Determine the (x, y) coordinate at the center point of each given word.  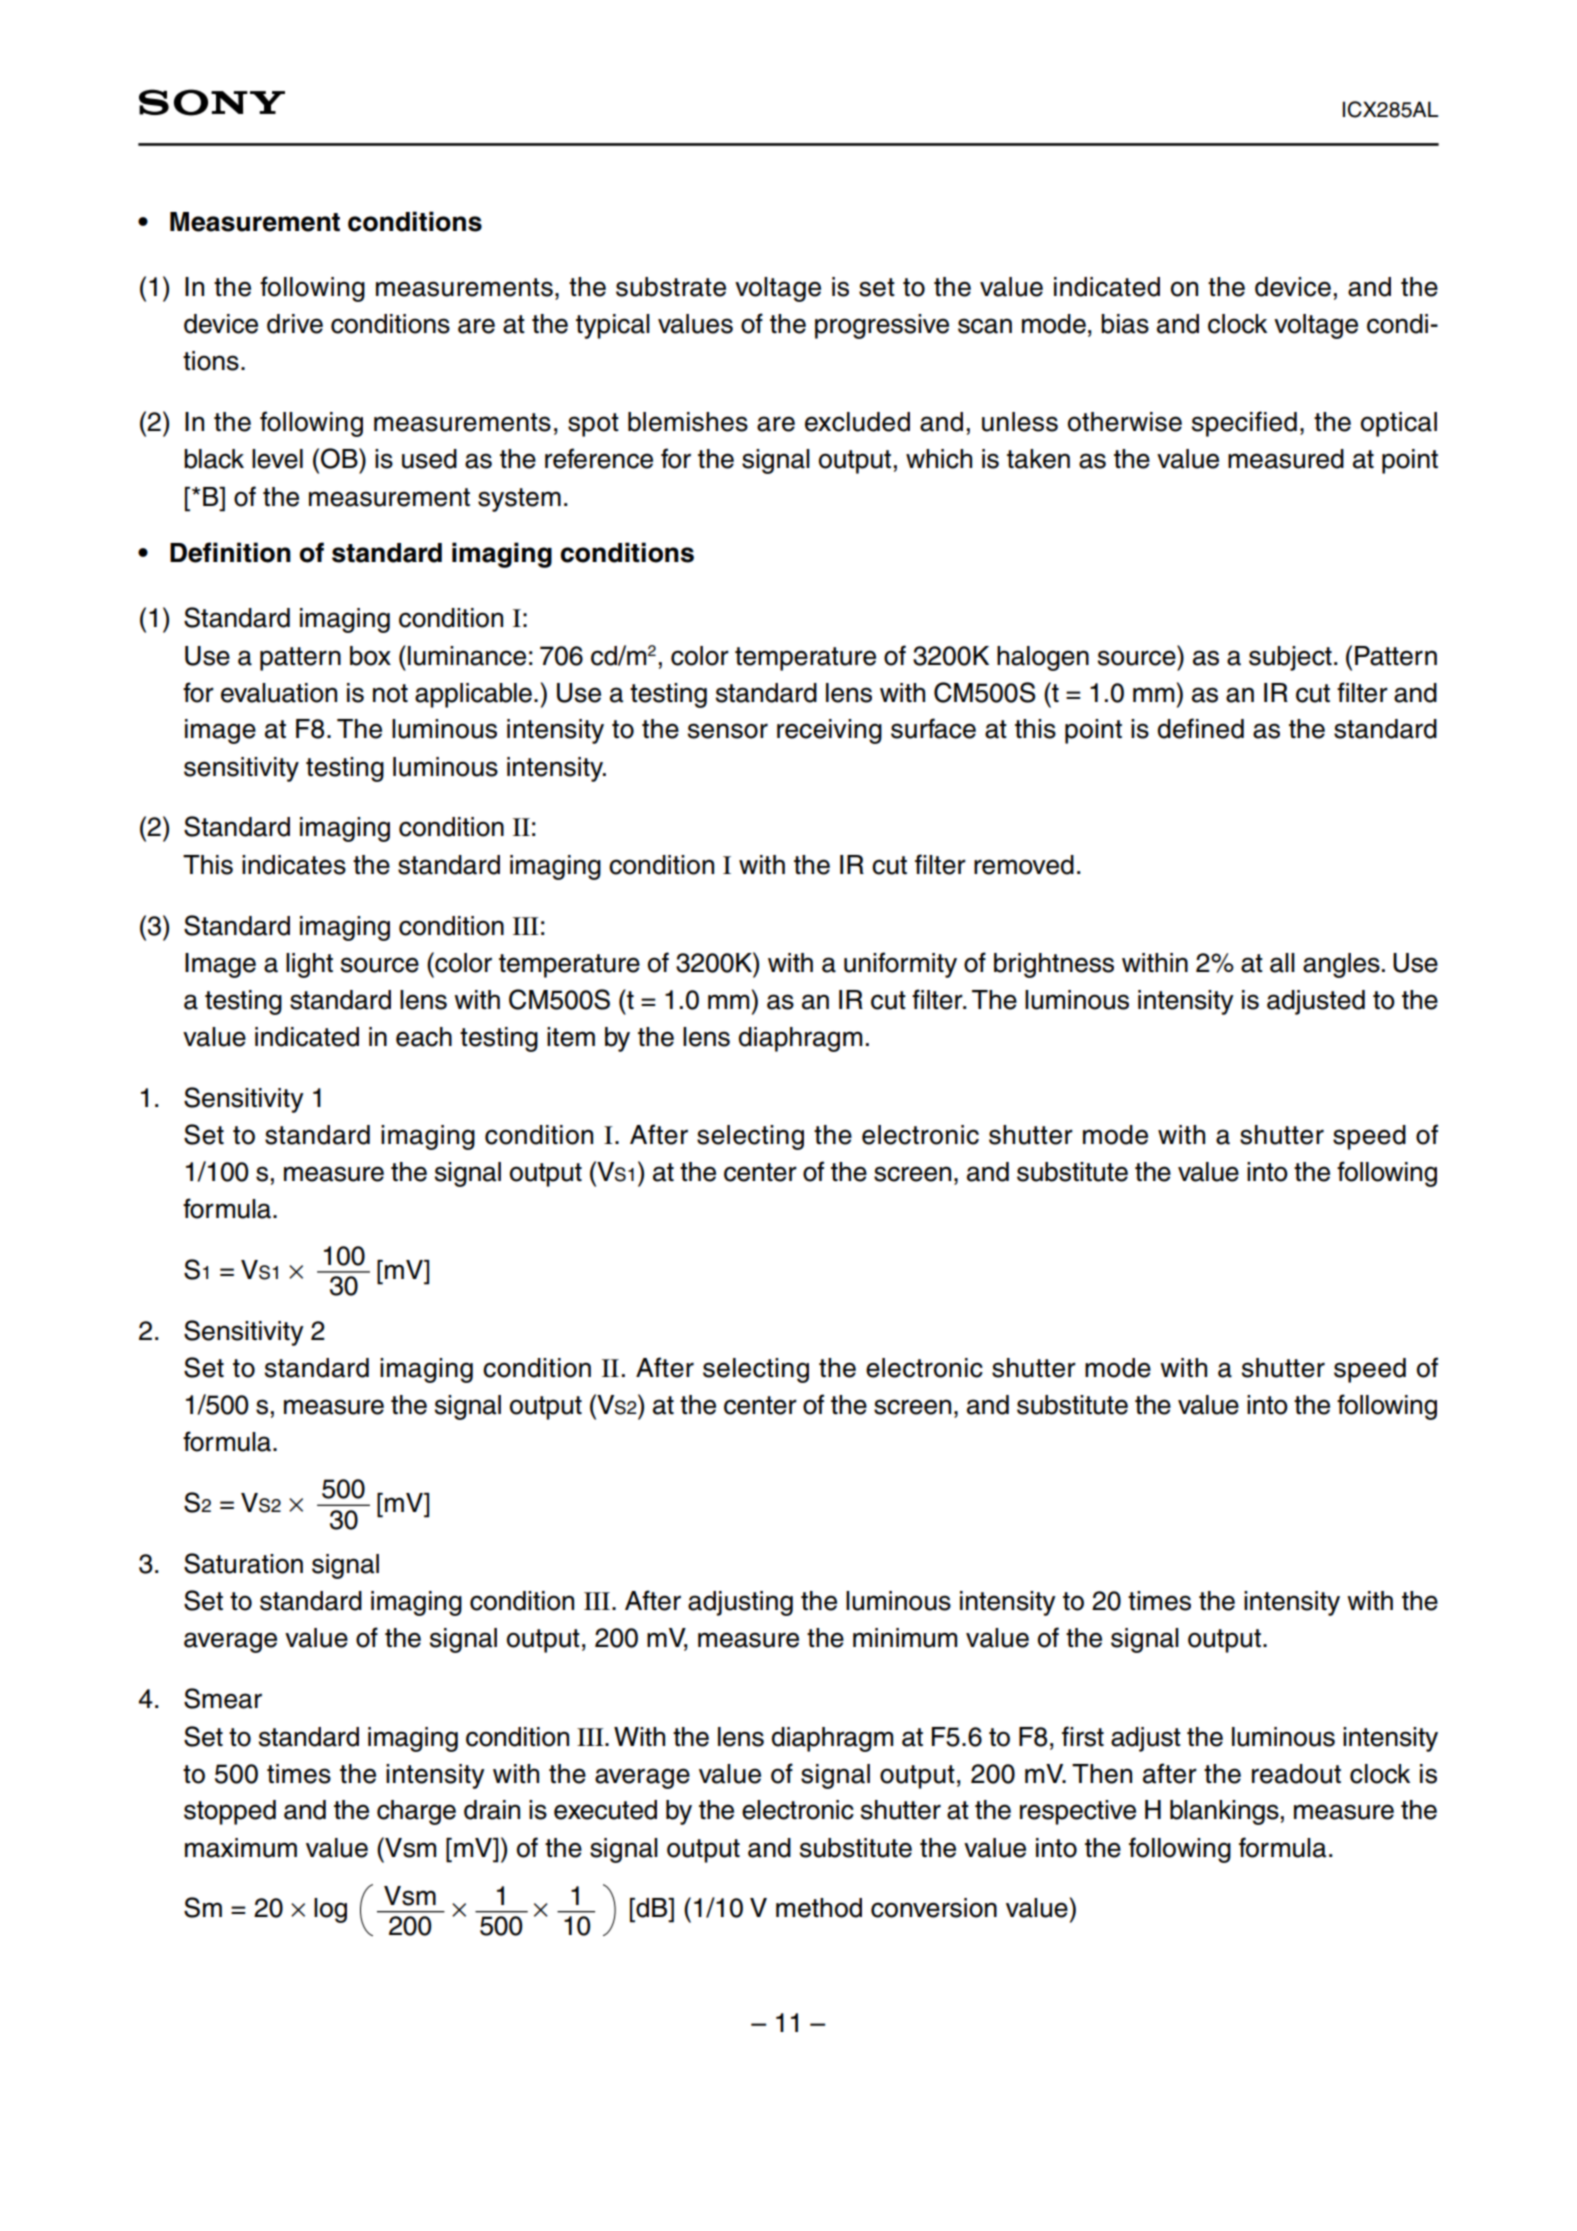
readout (1296, 1774)
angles (1341, 965)
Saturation (243, 1563)
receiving (829, 731)
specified (1244, 424)
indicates (294, 865)
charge (416, 1812)
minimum (905, 1638)
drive (295, 324)
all (1282, 963)
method (819, 1908)
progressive (882, 326)
